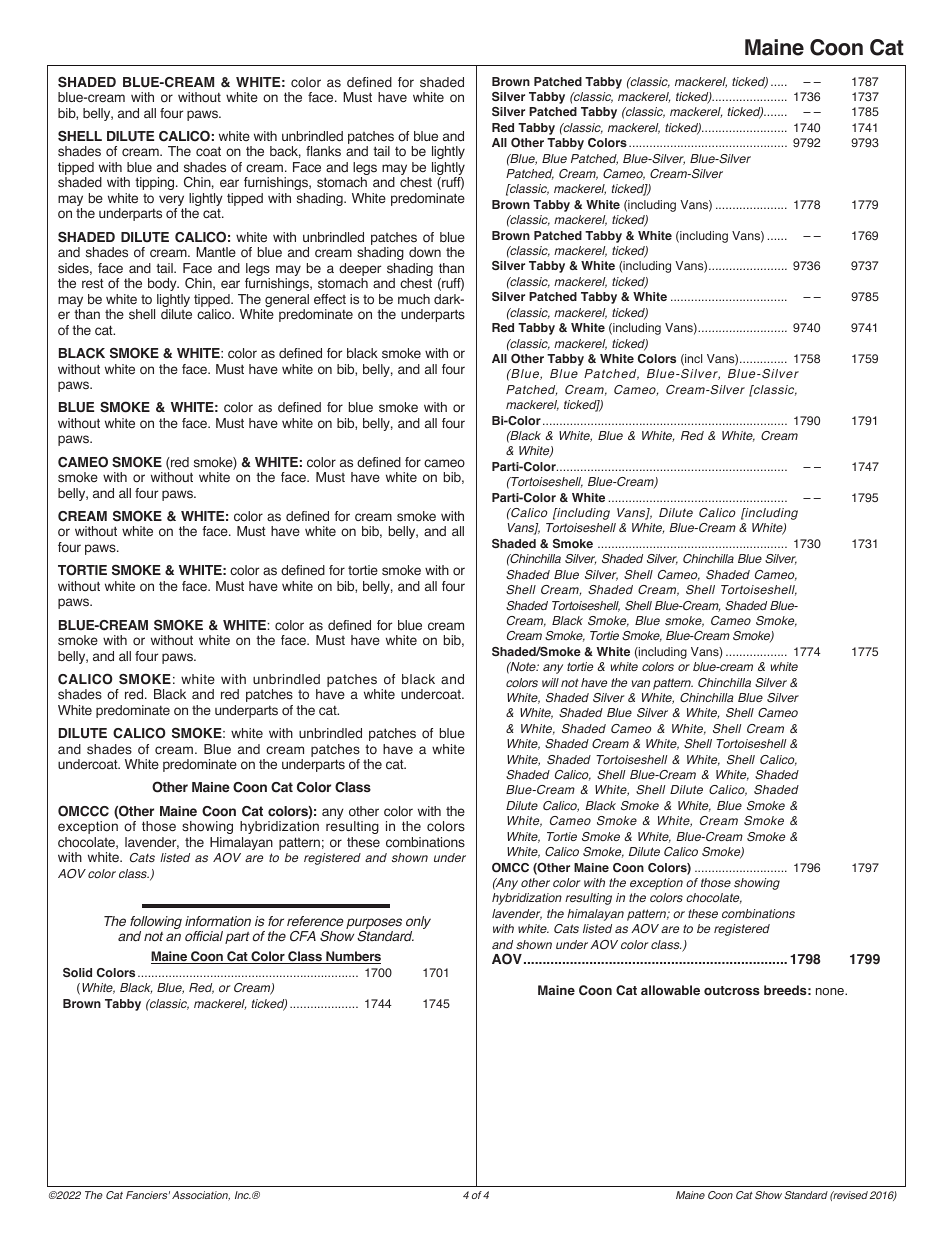 The height and width of the screenshot is (1233, 952). Describe the element at coordinates (425, 252) in the screenshot. I see `down` at that location.
